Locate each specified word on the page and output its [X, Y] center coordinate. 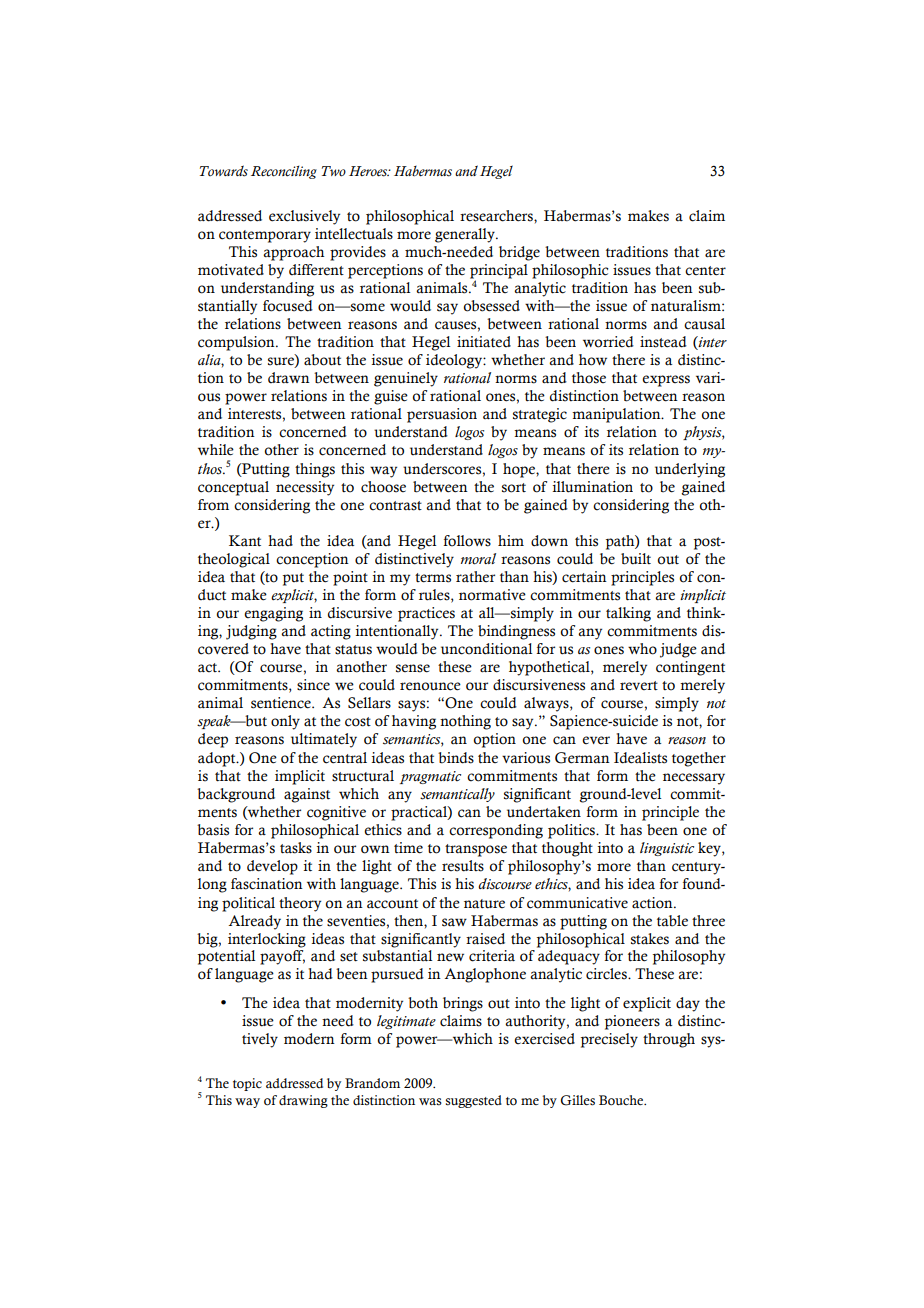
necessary [694, 779]
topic [247, 1084]
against [307, 795]
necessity [305, 488]
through [669, 1040]
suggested [474, 1101]
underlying [690, 470]
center [705, 271]
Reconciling [284, 172]
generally [466, 235]
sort [514, 488]
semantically [457, 795]
